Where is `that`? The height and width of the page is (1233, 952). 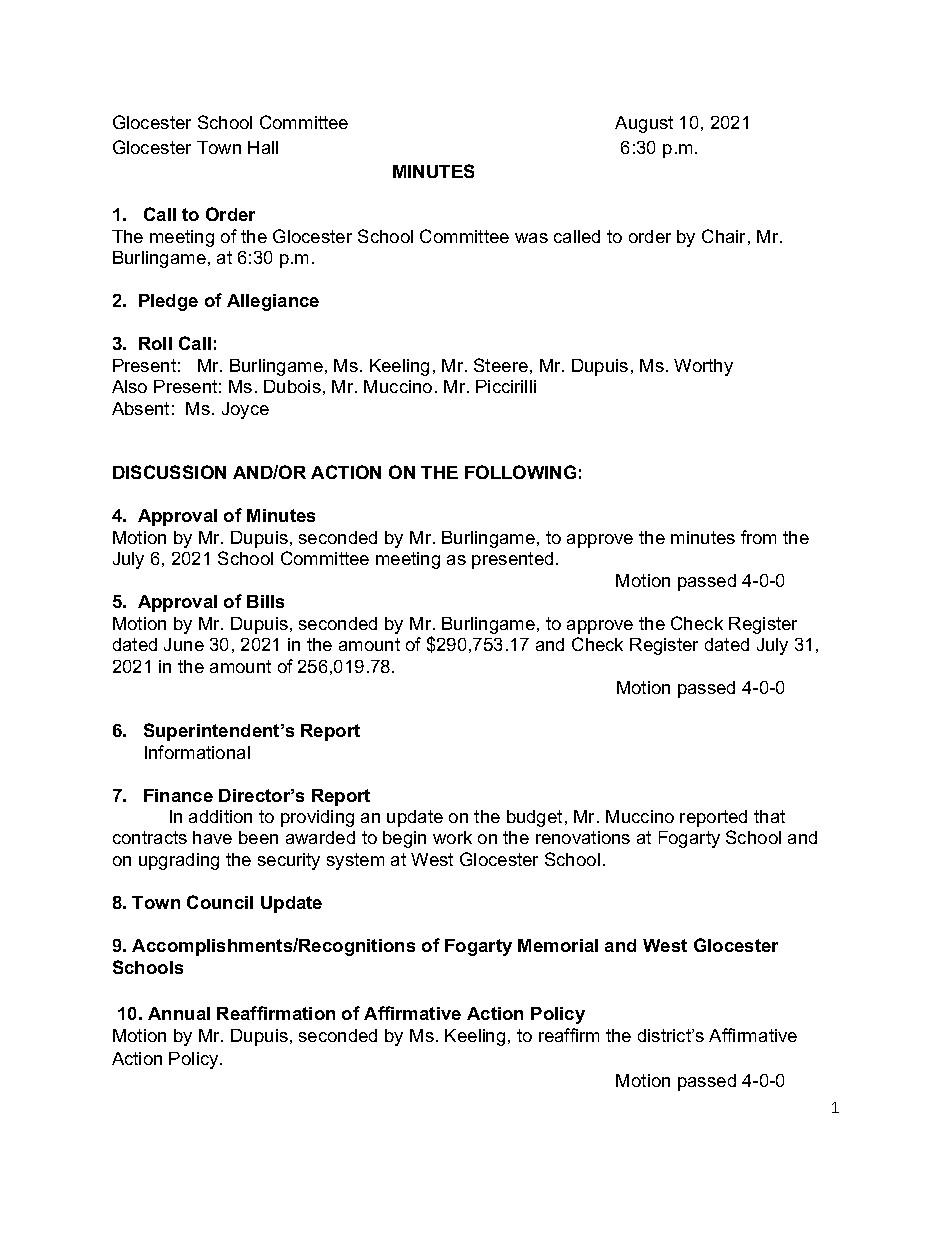
that is located at coordinates (769, 816).
